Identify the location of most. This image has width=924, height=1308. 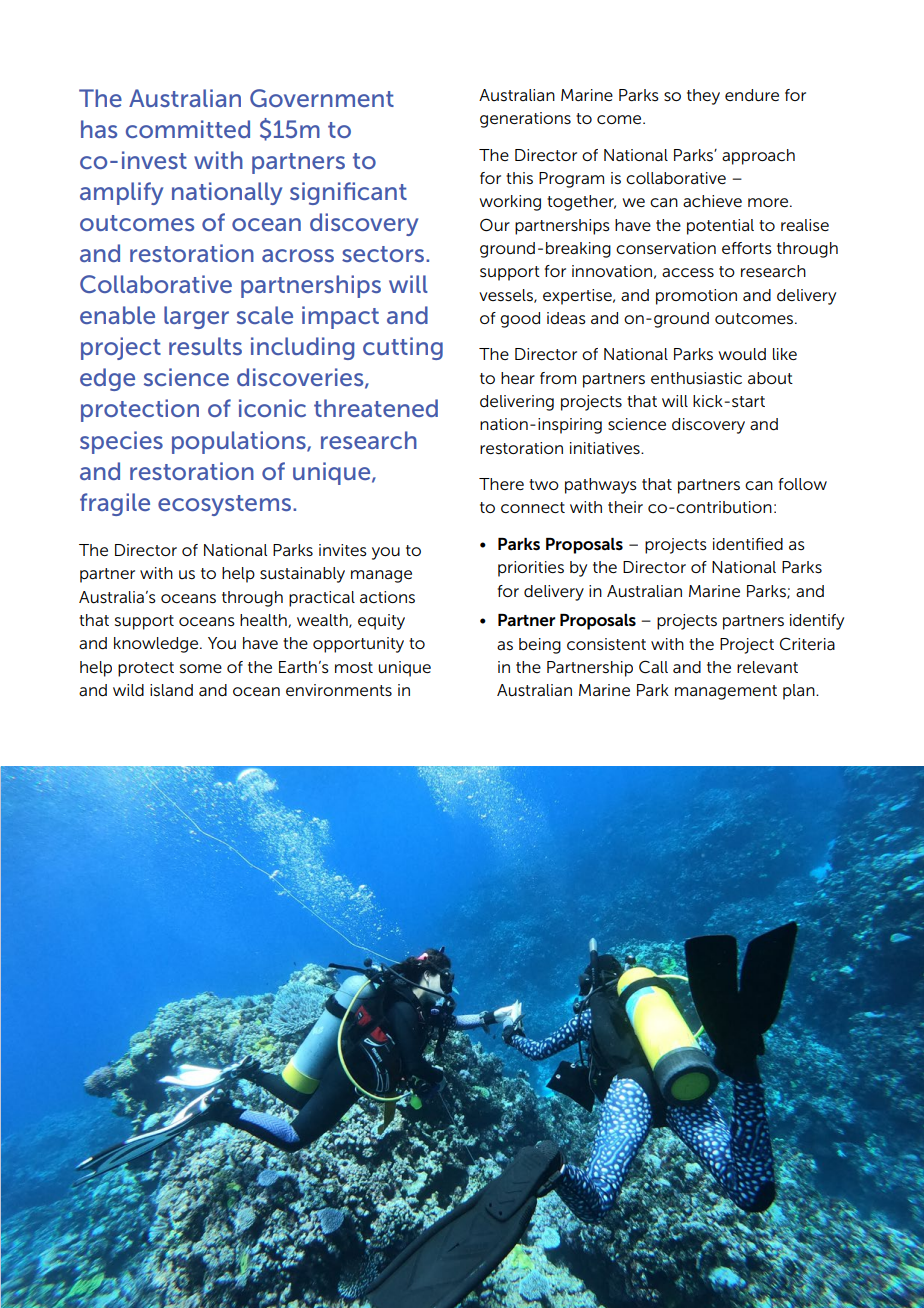
(354, 667).
